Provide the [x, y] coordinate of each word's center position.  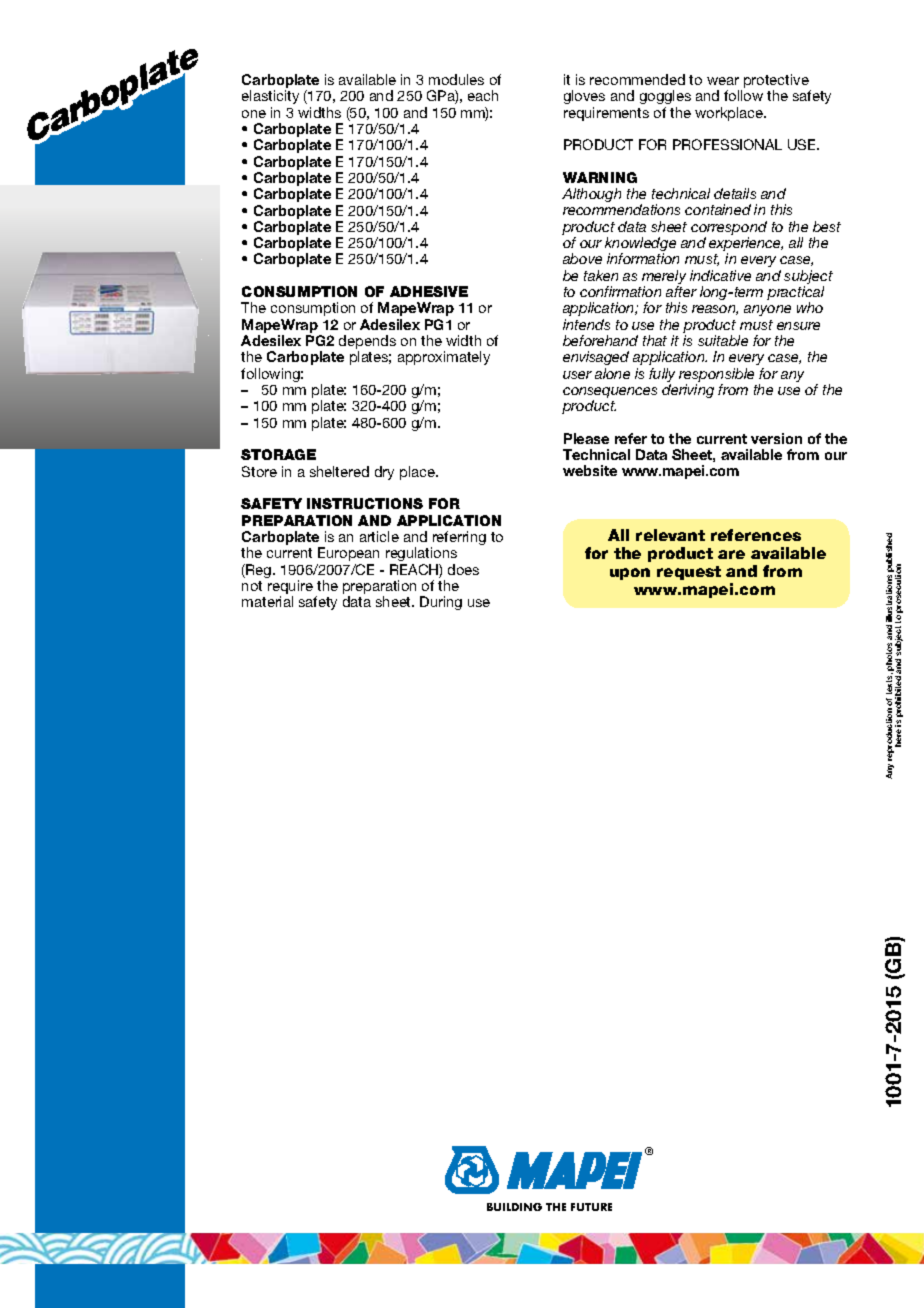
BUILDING [514, 1207]
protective [777, 82]
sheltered [339, 471]
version [776, 438]
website [590, 470]
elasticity [270, 97]
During [441, 603]
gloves [584, 97]
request [689, 573]
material [267, 601]
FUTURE [591, 1207]
